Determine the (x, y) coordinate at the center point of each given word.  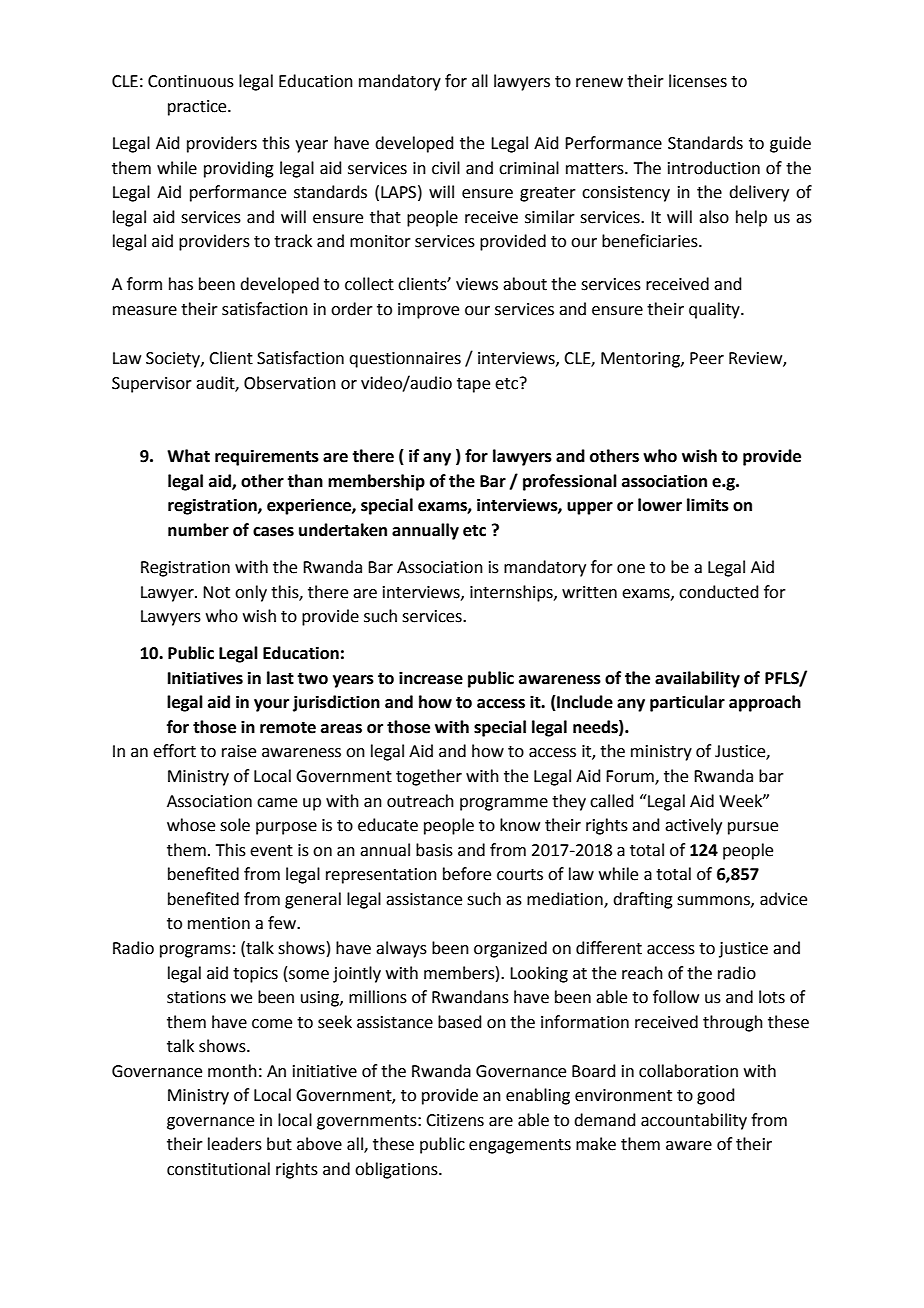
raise (239, 751)
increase (431, 678)
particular (687, 703)
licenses (698, 81)
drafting (643, 900)
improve (428, 311)
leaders (235, 1144)
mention (219, 923)
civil (446, 168)
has (181, 284)
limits (708, 505)
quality (715, 310)
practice (198, 108)
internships (512, 593)
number (198, 530)
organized (510, 949)
